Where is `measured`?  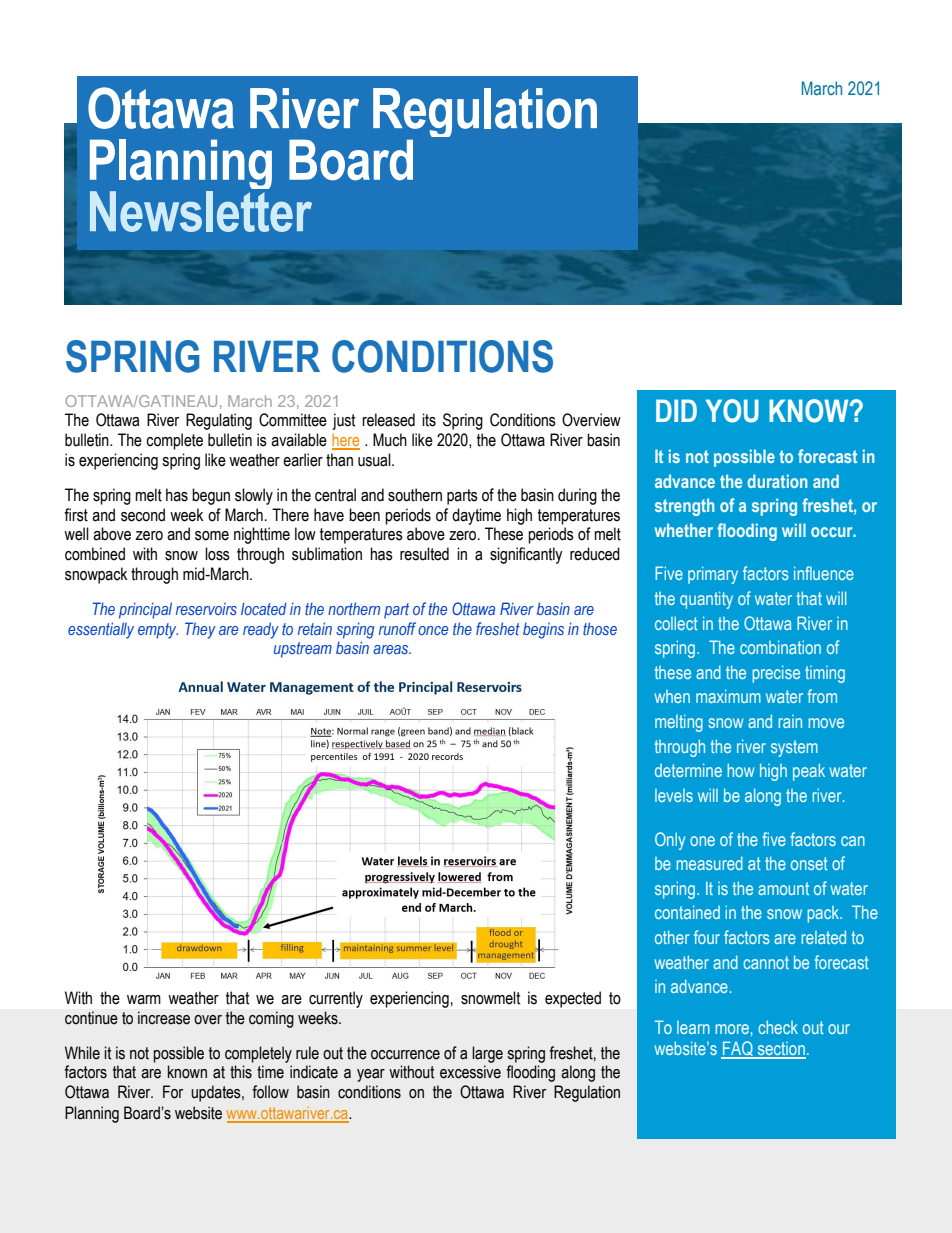
measured is located at coordinates (709, 863).
